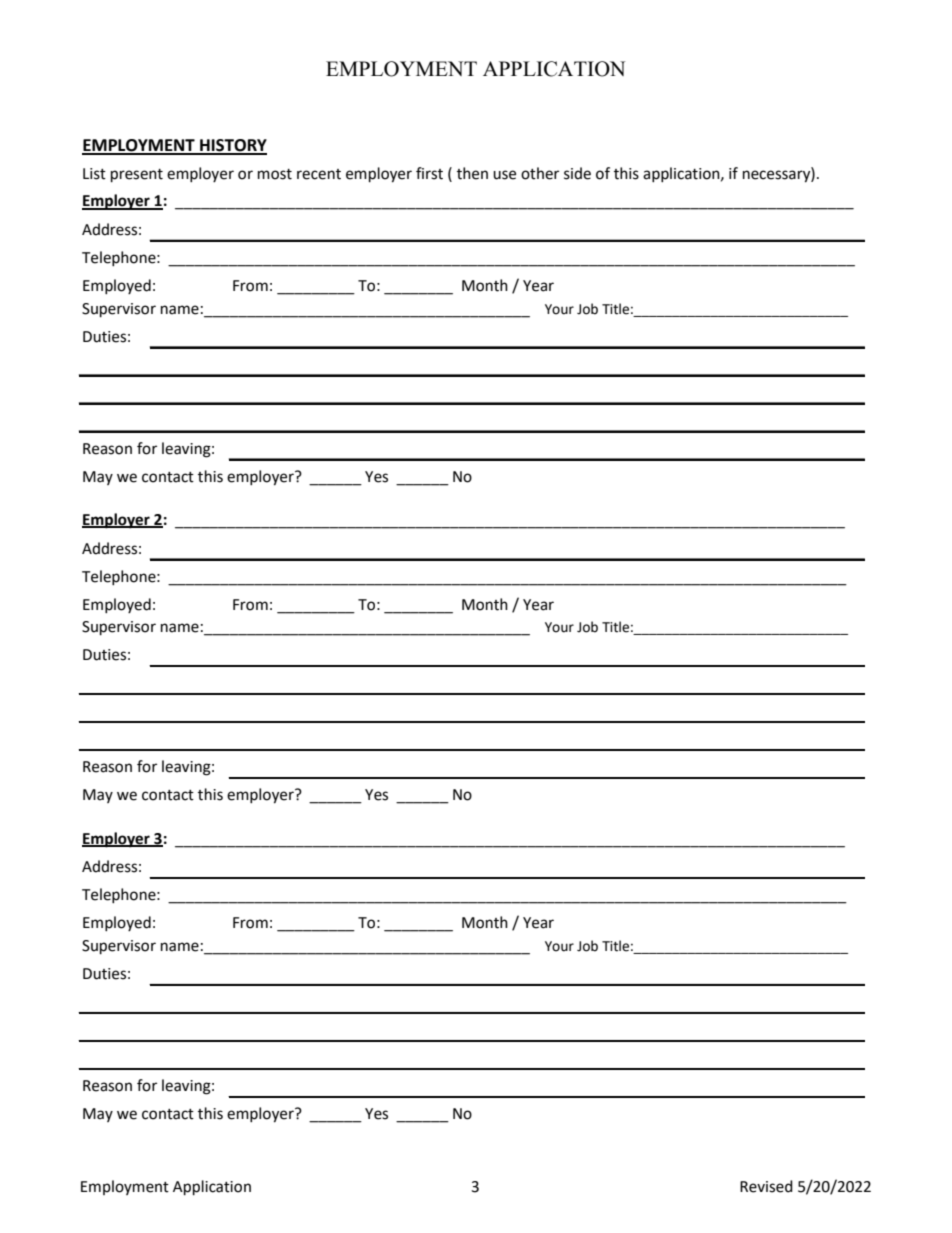 This document has width=952, height=1233. I want to click on present, so click(137, 176).
